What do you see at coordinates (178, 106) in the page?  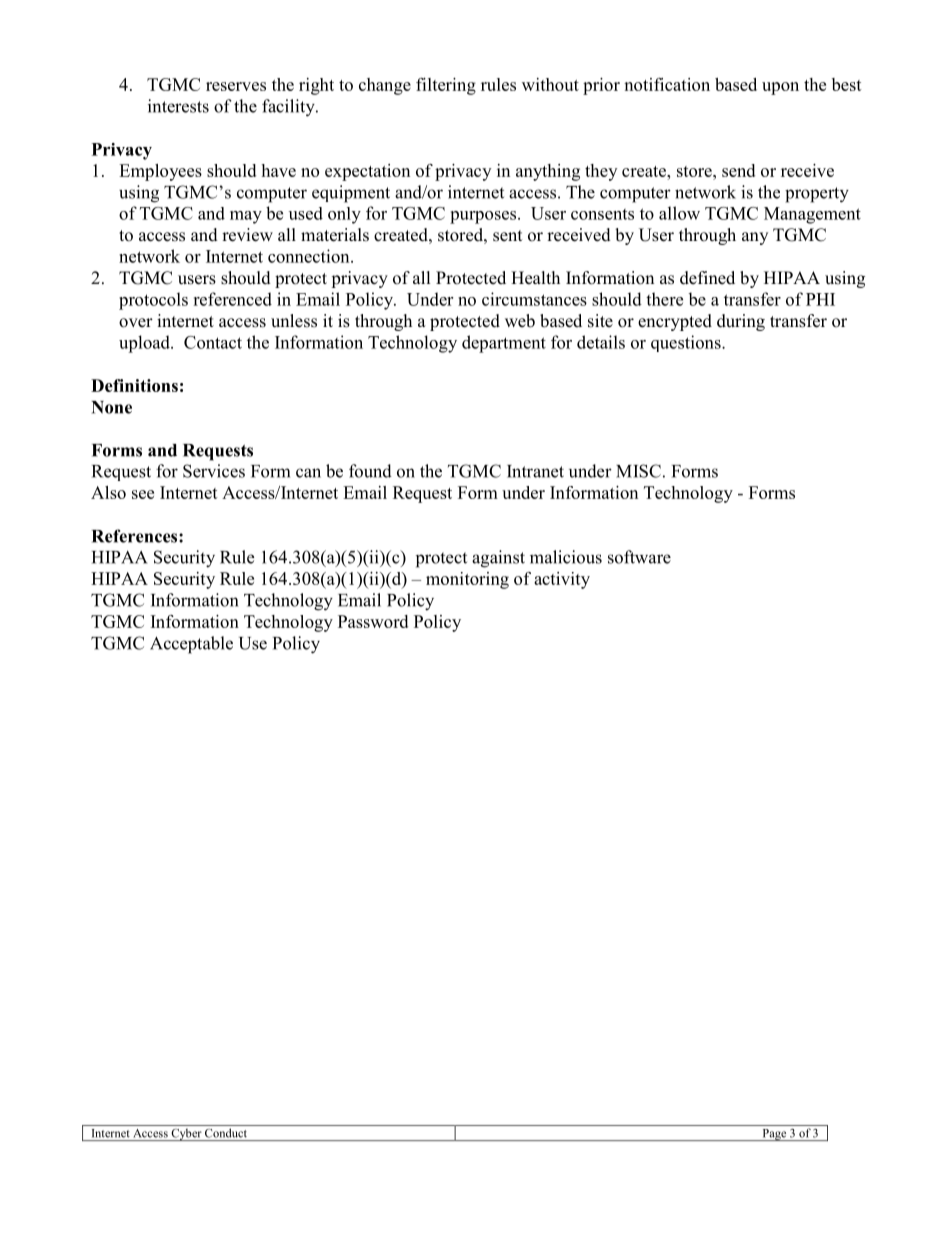 I see `interests` at bounding box center [178, 106].
